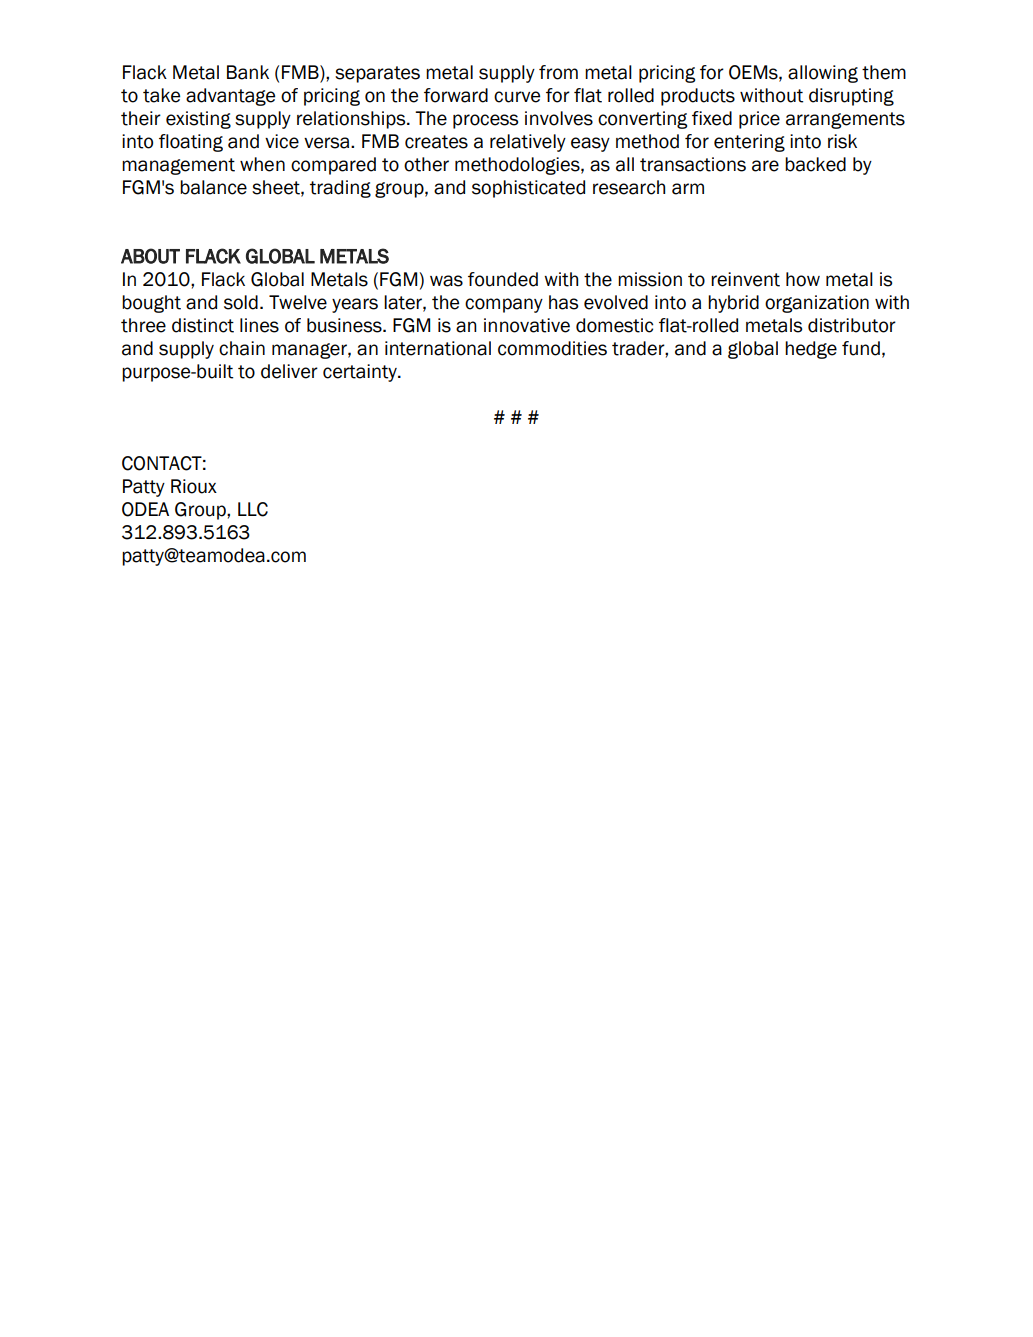 The image size is (1033, 1337). Describe the element at coordinates (517, 97) in the image. I see `curve` at that location.
